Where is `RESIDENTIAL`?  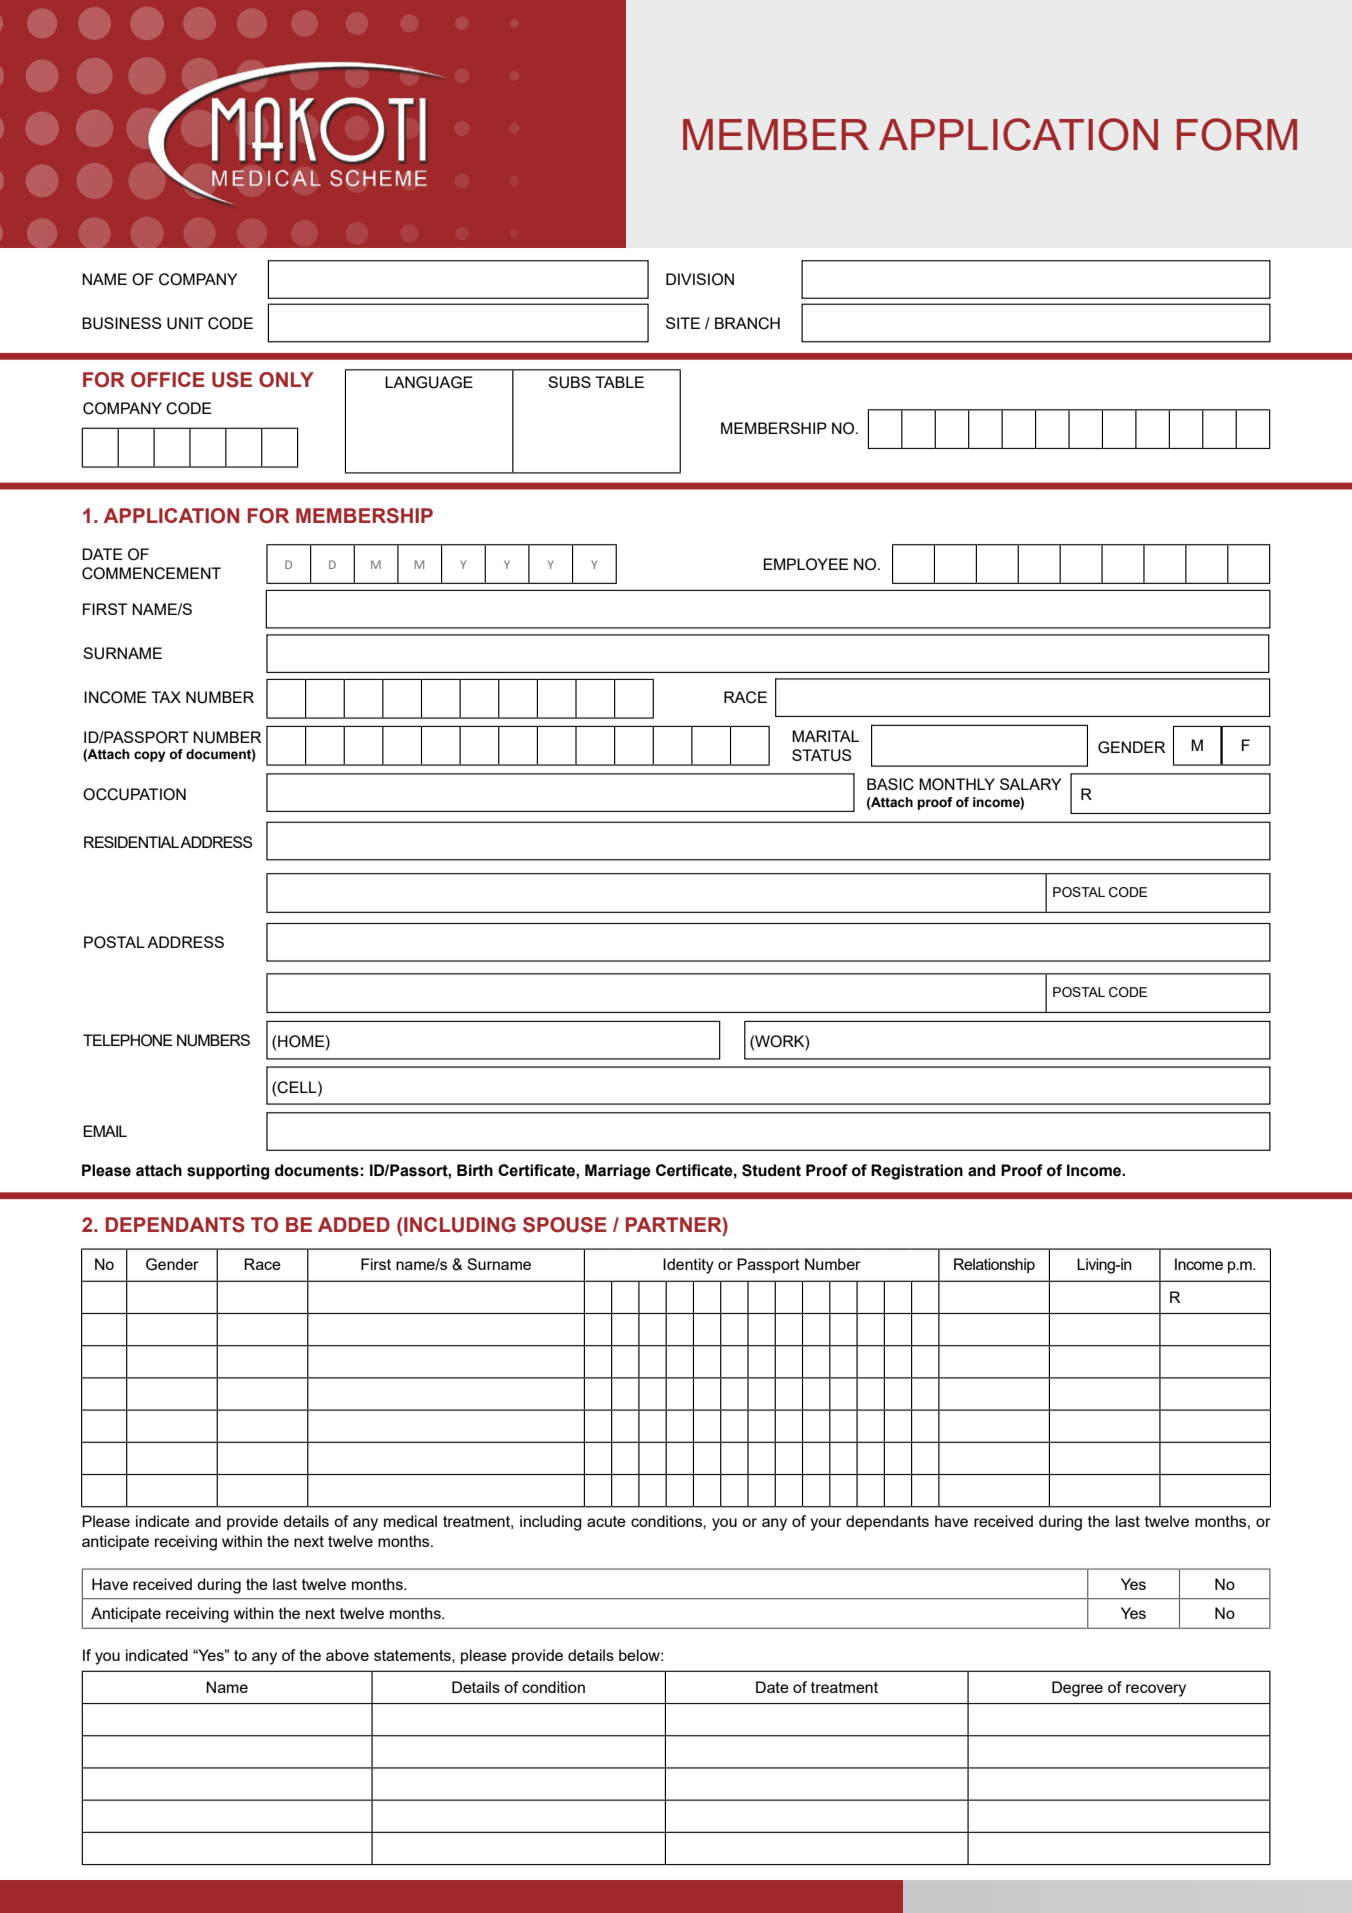 RESIDENTIAL is located at coordinates (132, 842).
